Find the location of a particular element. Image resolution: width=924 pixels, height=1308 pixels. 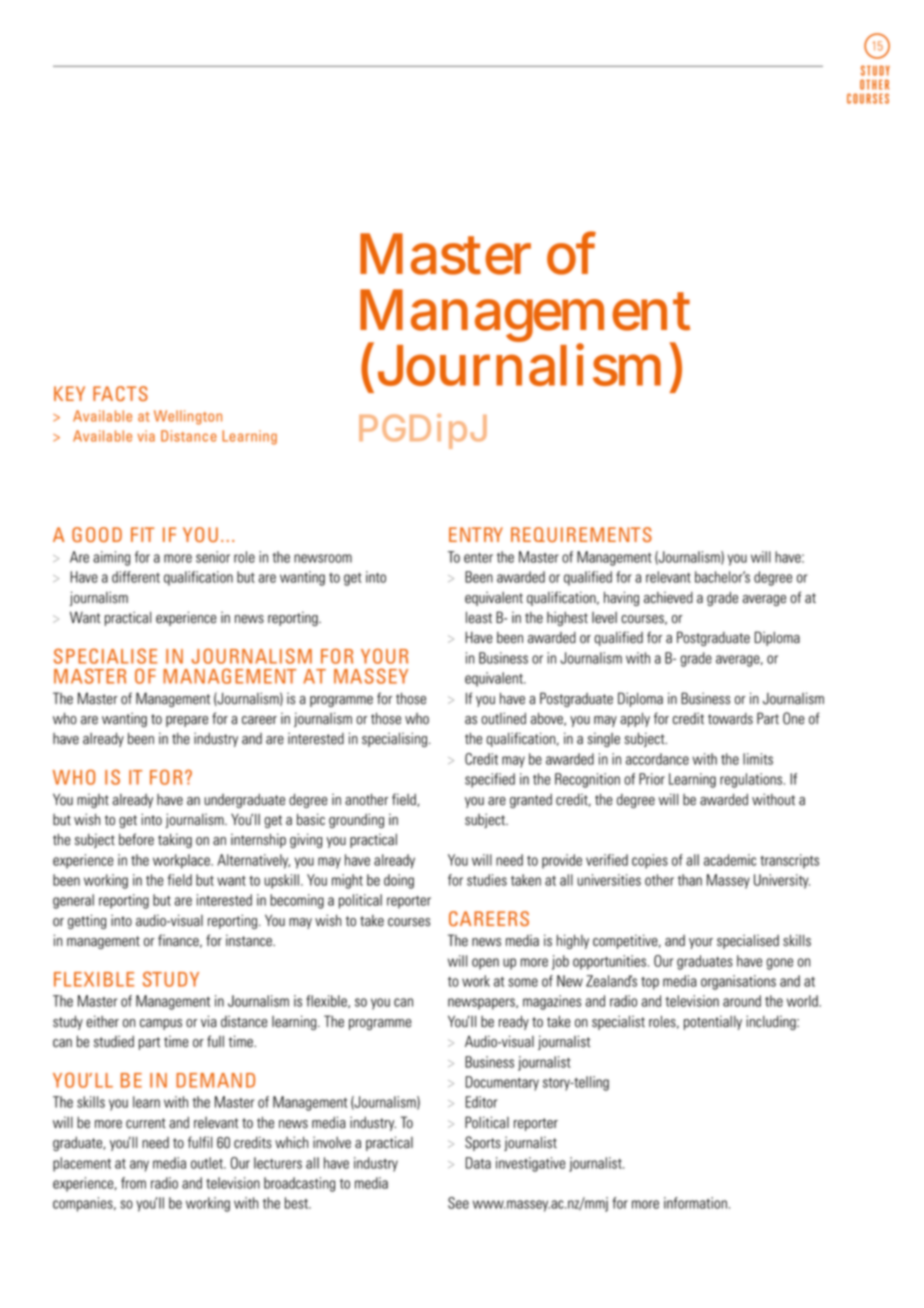

specified is located at coordinates (490, 780).
